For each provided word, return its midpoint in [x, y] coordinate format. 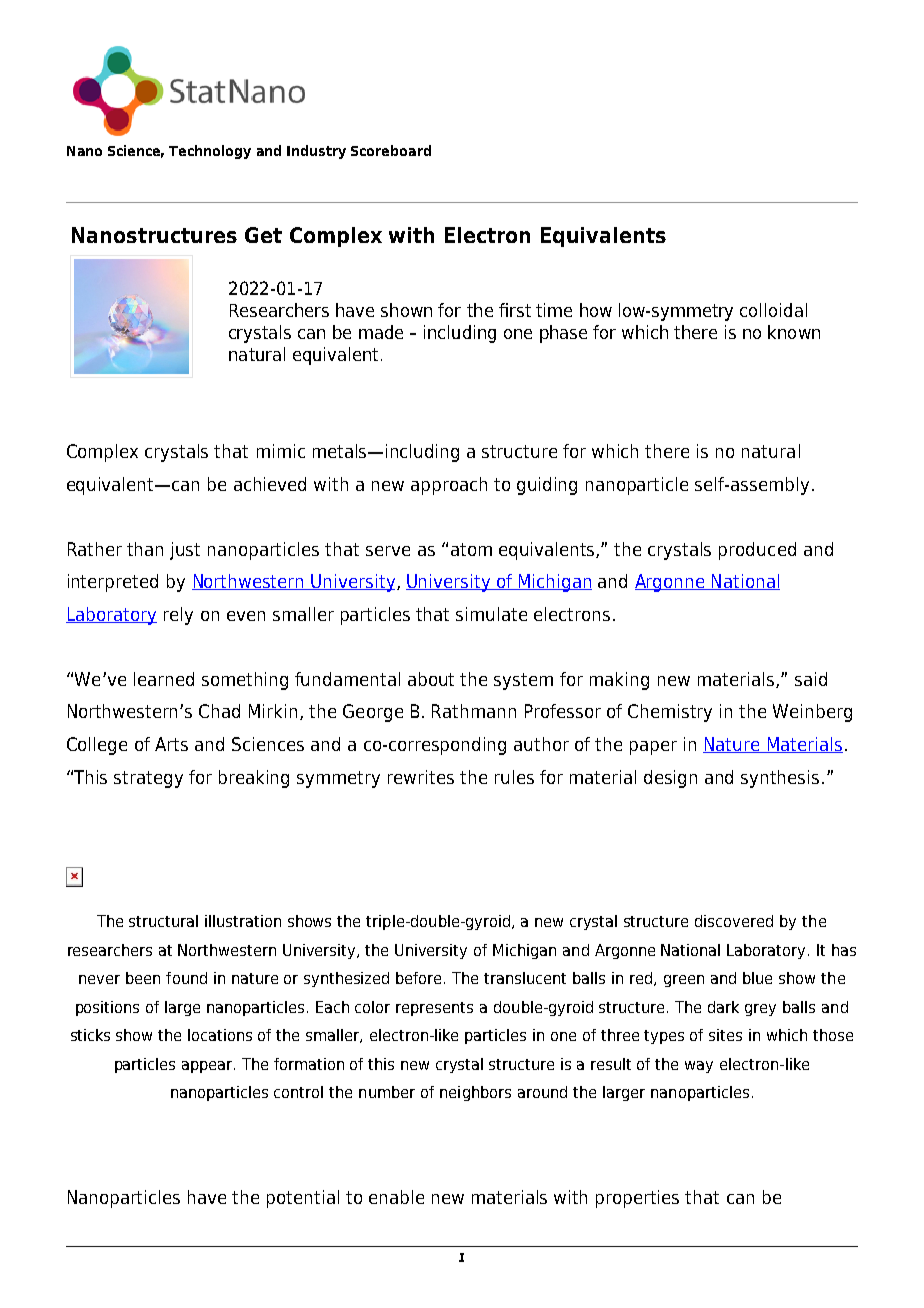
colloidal [773, 310]
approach [449, 486]
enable [396, 1197]
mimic [281, 451]
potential [303, 1199]
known [794, 332]
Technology [210, 152]
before [420, 978]
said [811, 679]
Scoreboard [391, 150]
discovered [734, 921]
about [431, 679]
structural [163, 921]
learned [164, 679]
